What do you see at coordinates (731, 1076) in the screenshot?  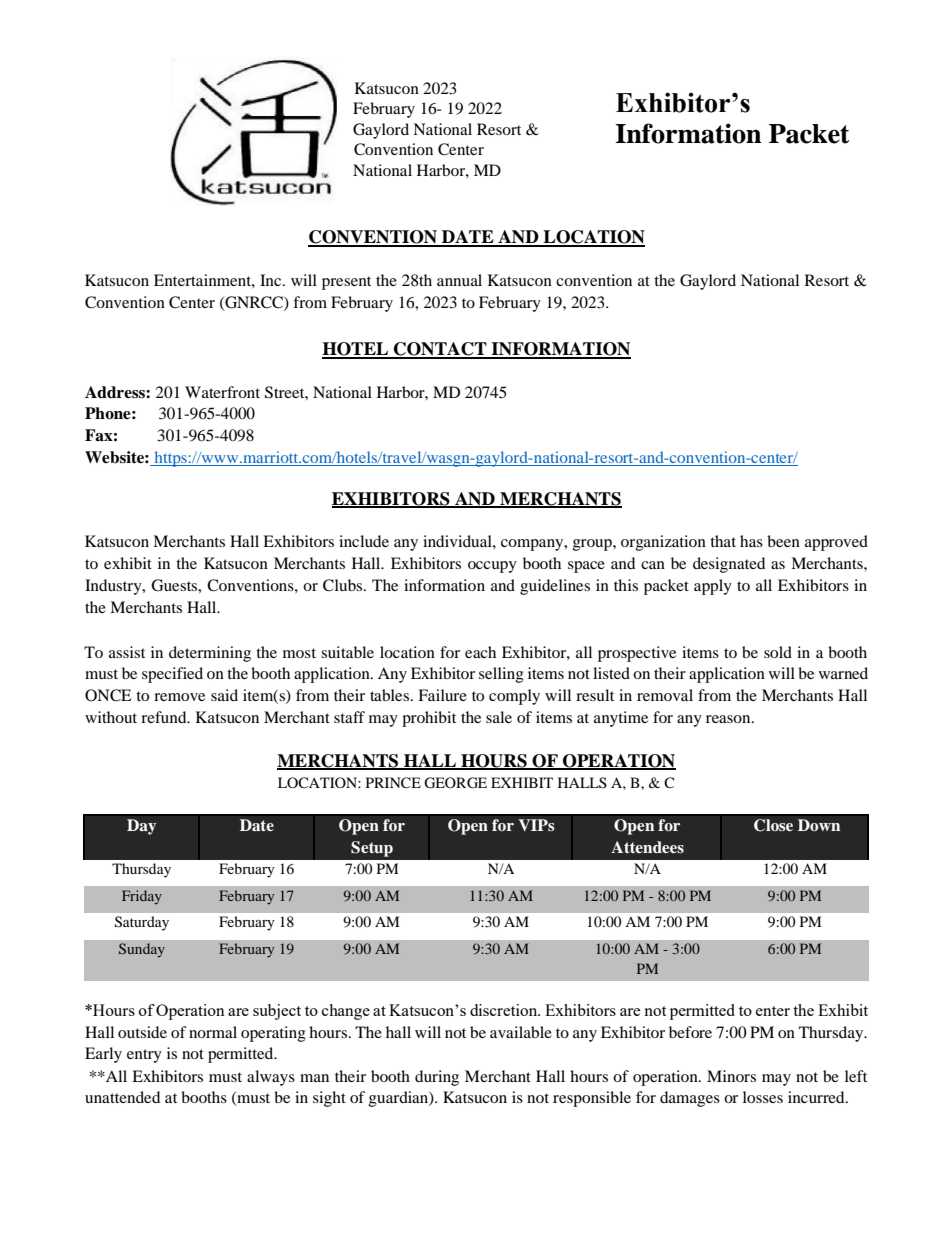 I see `Minors` at bounding box center [731, 1076].
